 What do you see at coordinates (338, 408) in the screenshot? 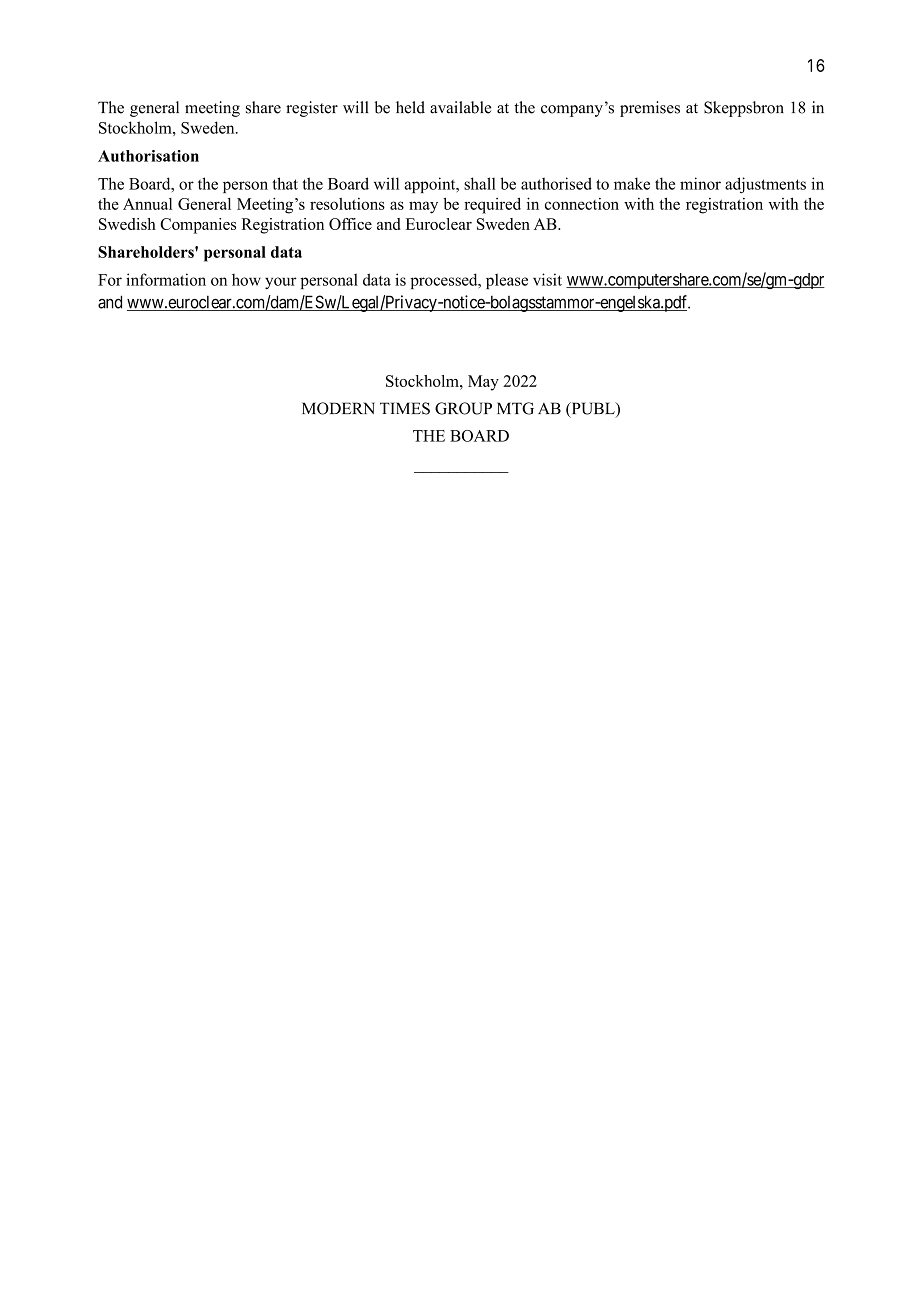
I see `MODERN` at bounding box center [338, 408].
